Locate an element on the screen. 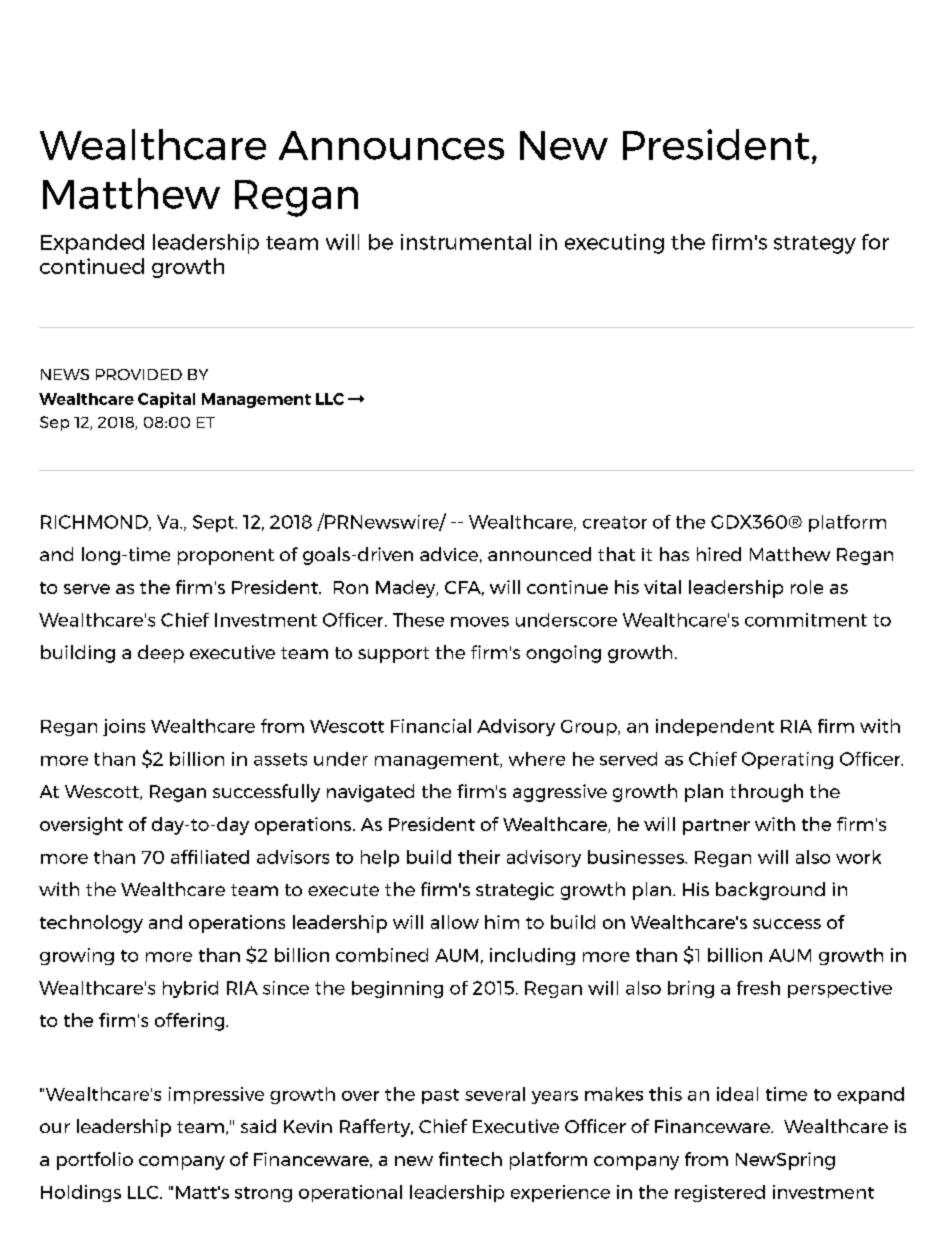 This screenshot has height=1233, width=952. joins is located at coordinates (124, 727).
